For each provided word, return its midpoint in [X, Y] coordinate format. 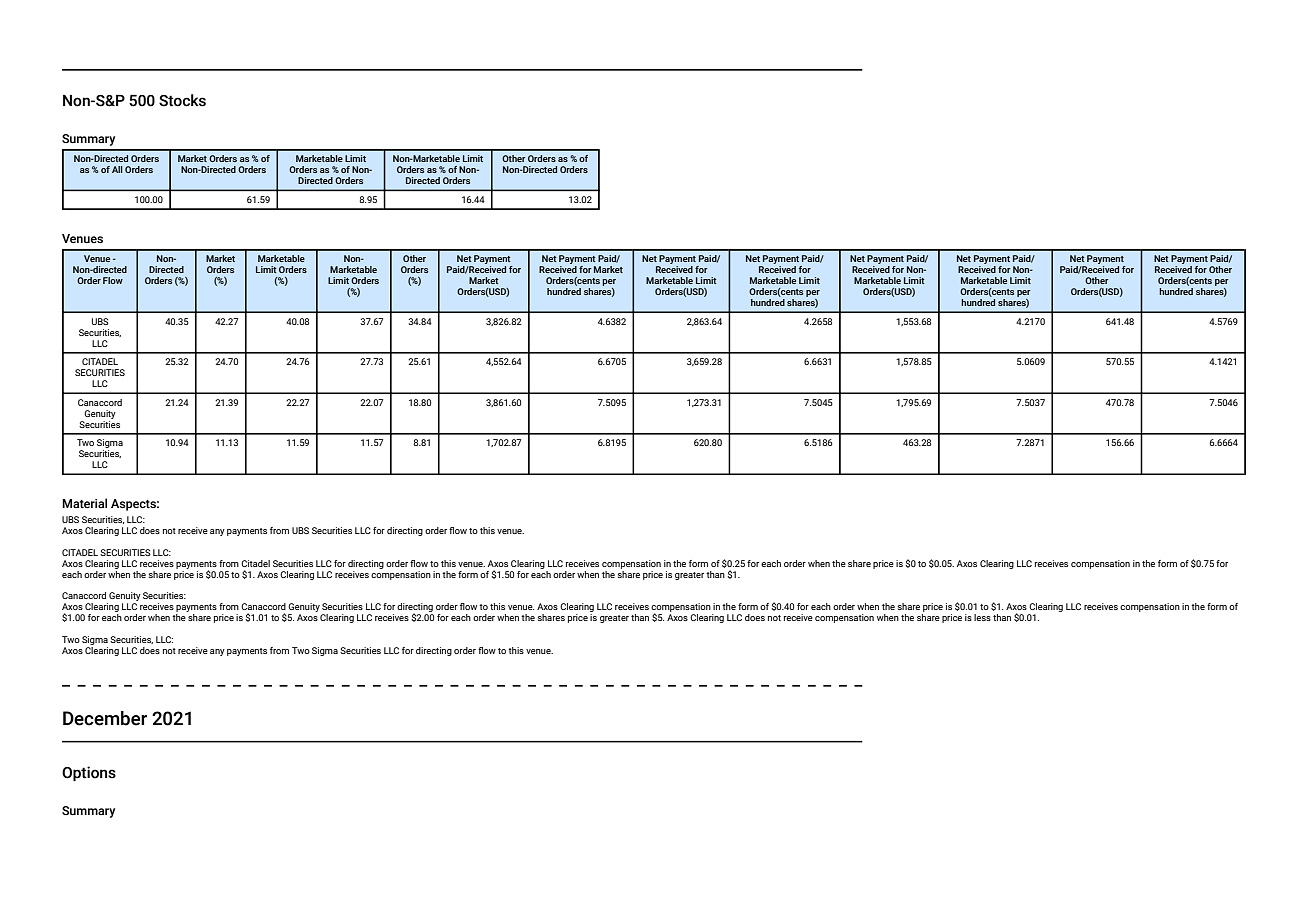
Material [84, 503]
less [982, 617]
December [105, 718]
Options [89, 773]
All [117, 169]
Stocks [182, 100]
